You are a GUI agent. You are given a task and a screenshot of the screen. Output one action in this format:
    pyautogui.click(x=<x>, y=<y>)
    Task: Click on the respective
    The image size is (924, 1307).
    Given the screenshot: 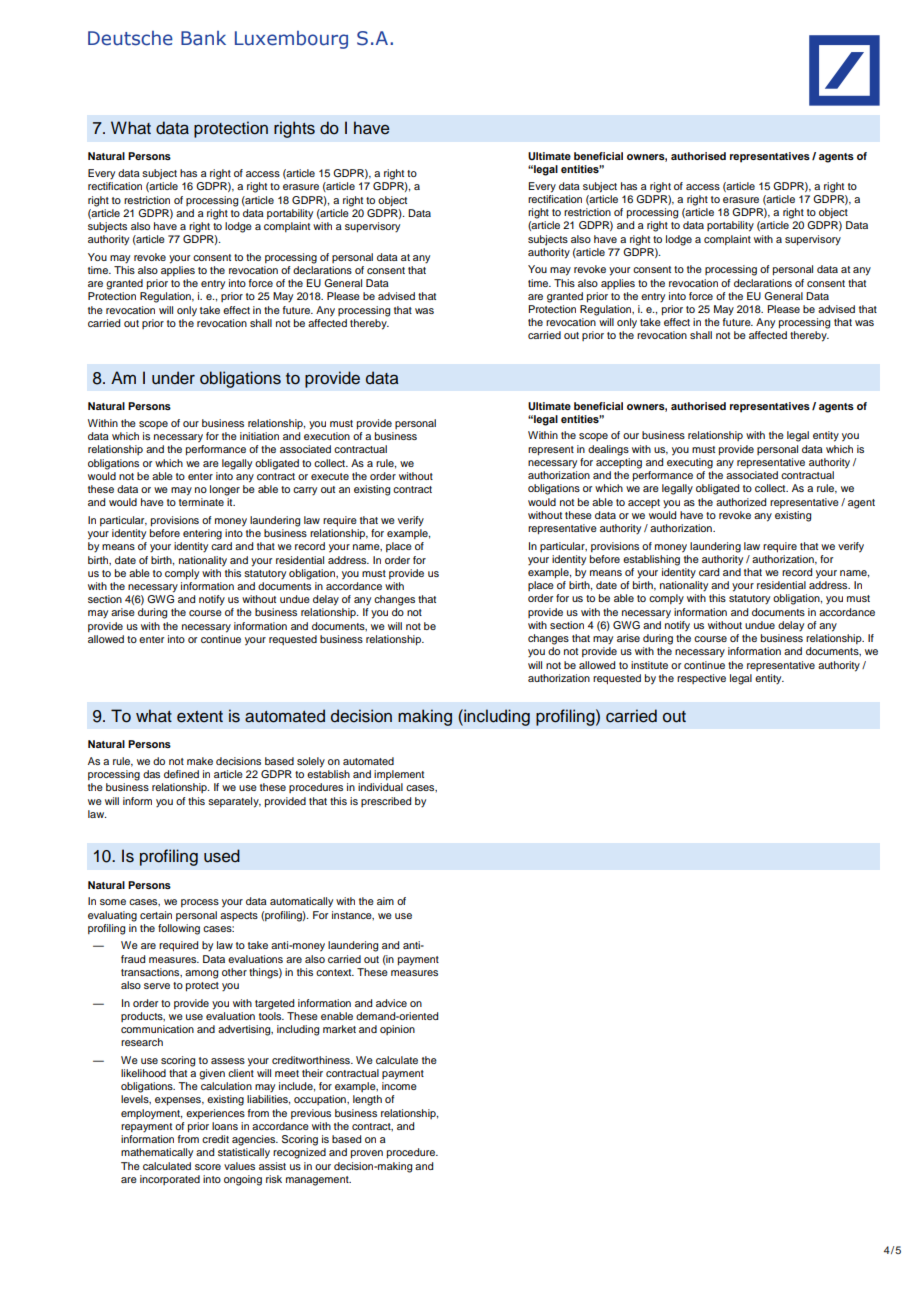 What is the action you would take?
    pyautogui.click(x=701, y=679)
